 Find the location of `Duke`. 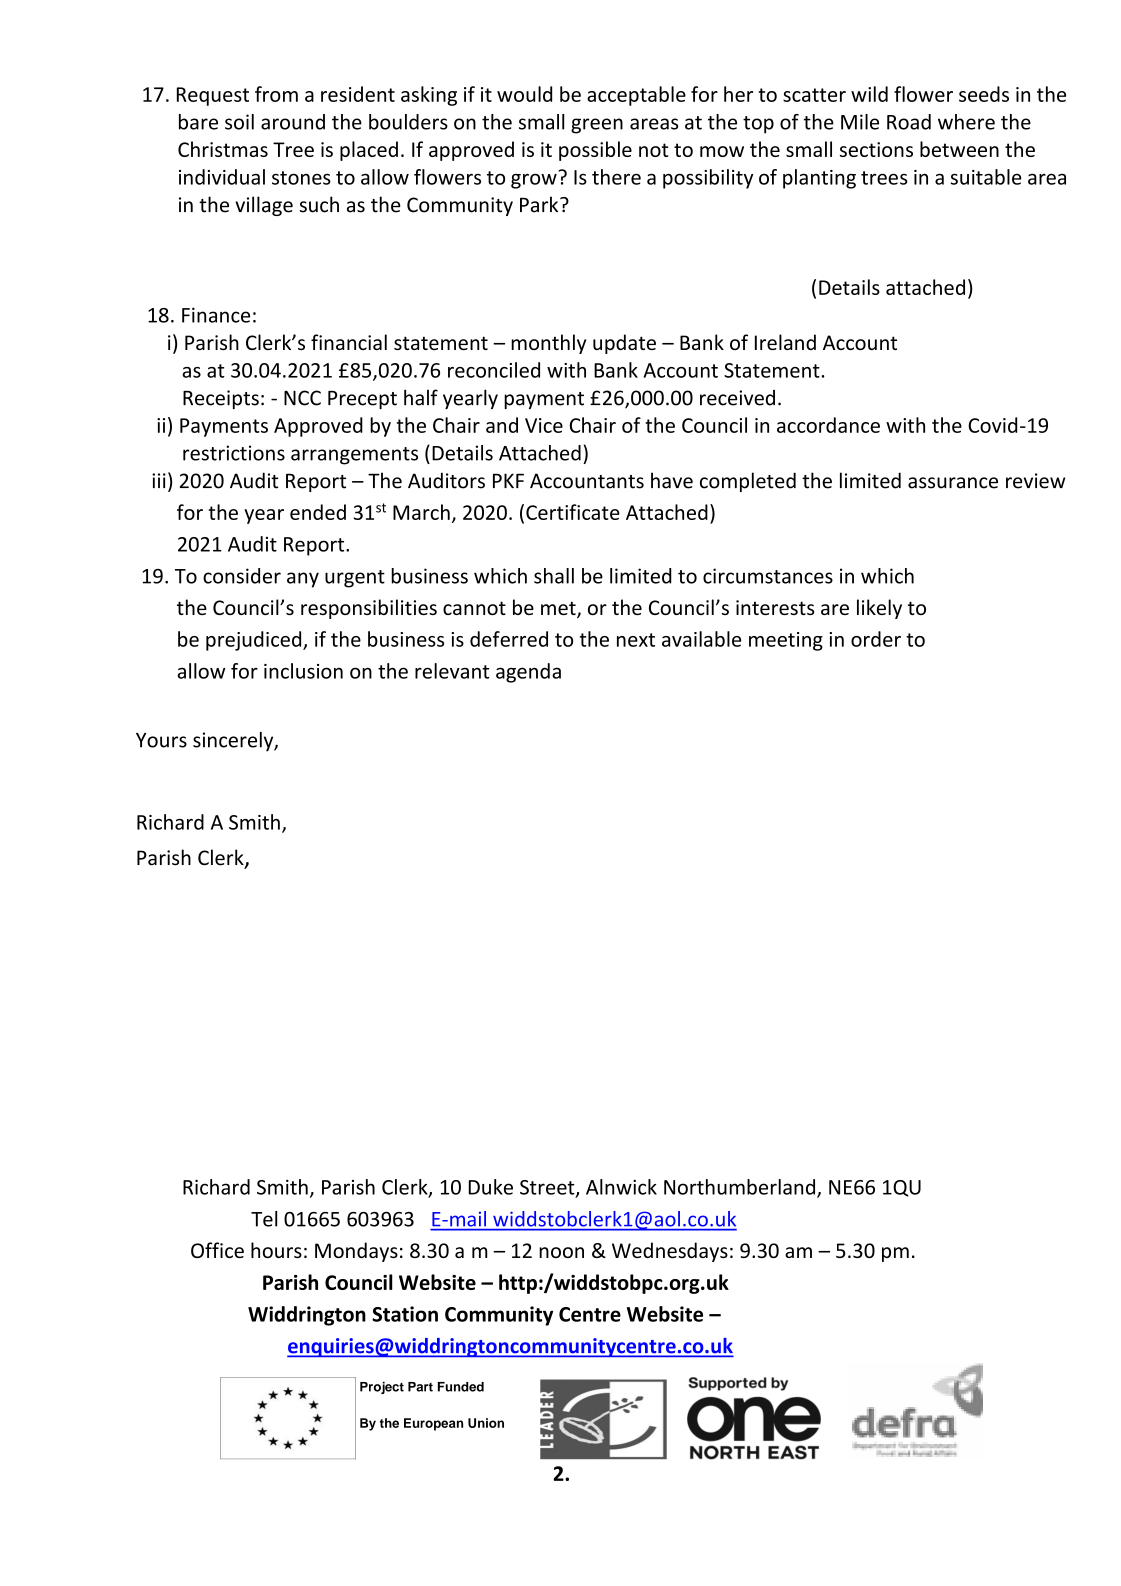

Duke is located at coordinates (490, 1187).
